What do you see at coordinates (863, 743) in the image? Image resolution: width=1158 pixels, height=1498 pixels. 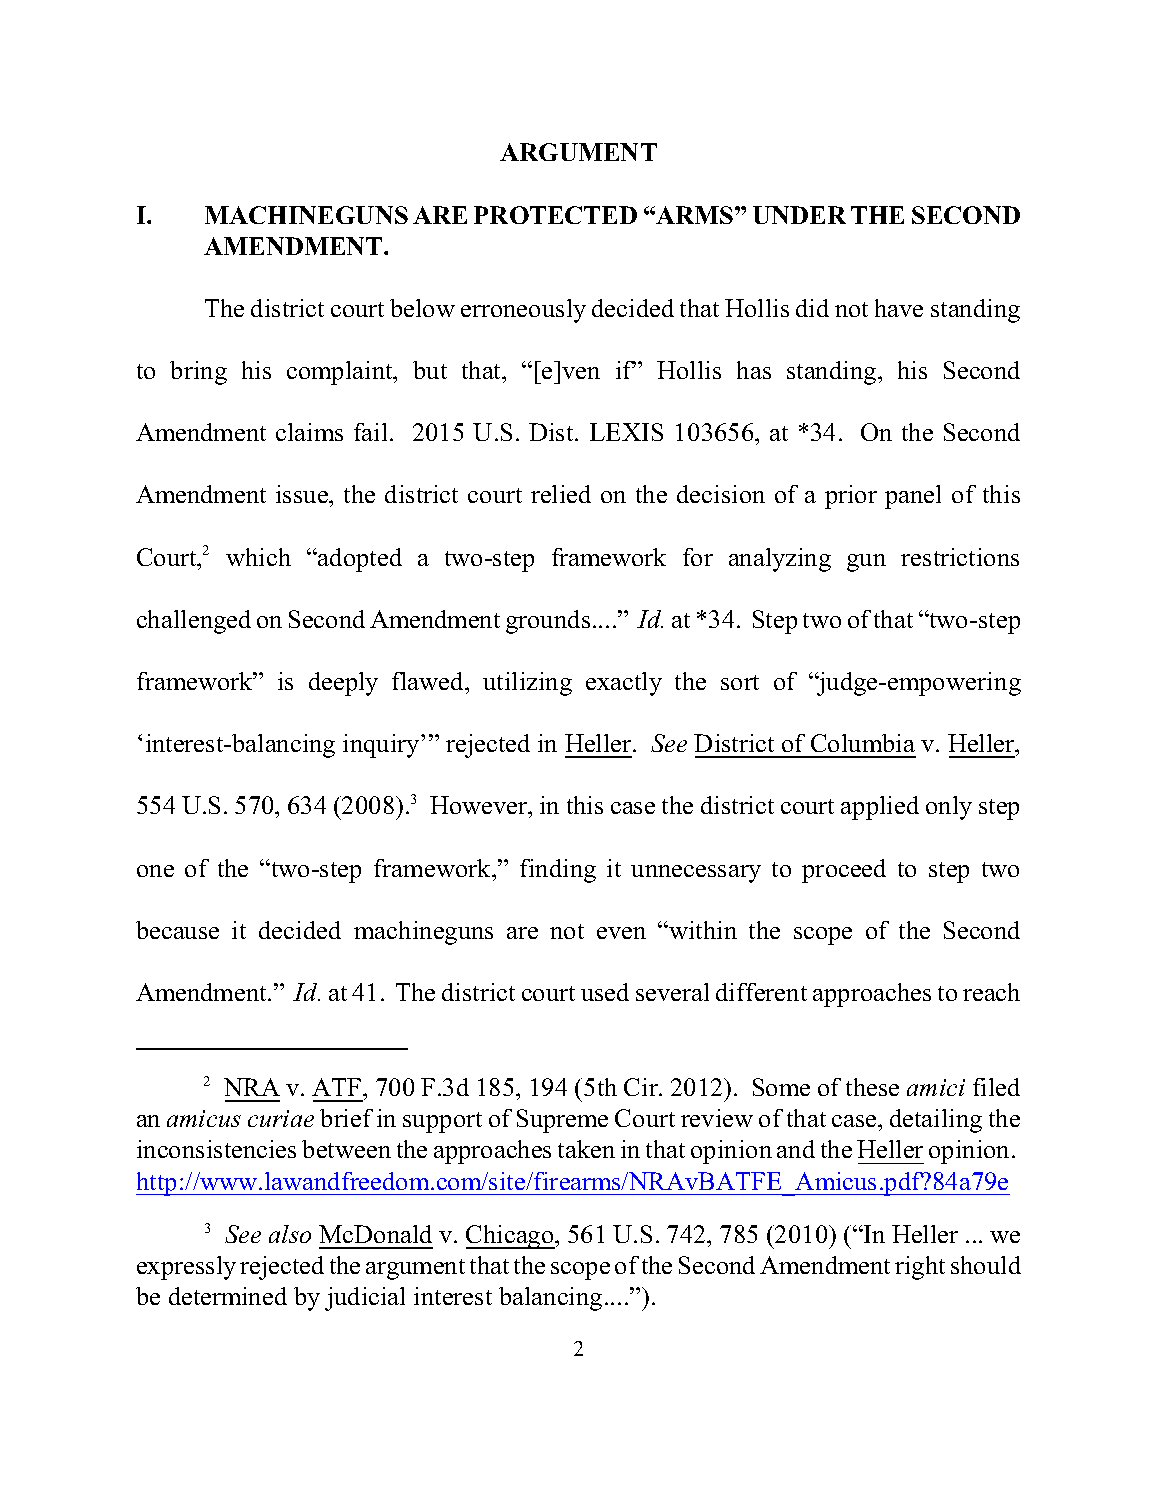 I see `Columbia` at bounding box center [863, 743].
